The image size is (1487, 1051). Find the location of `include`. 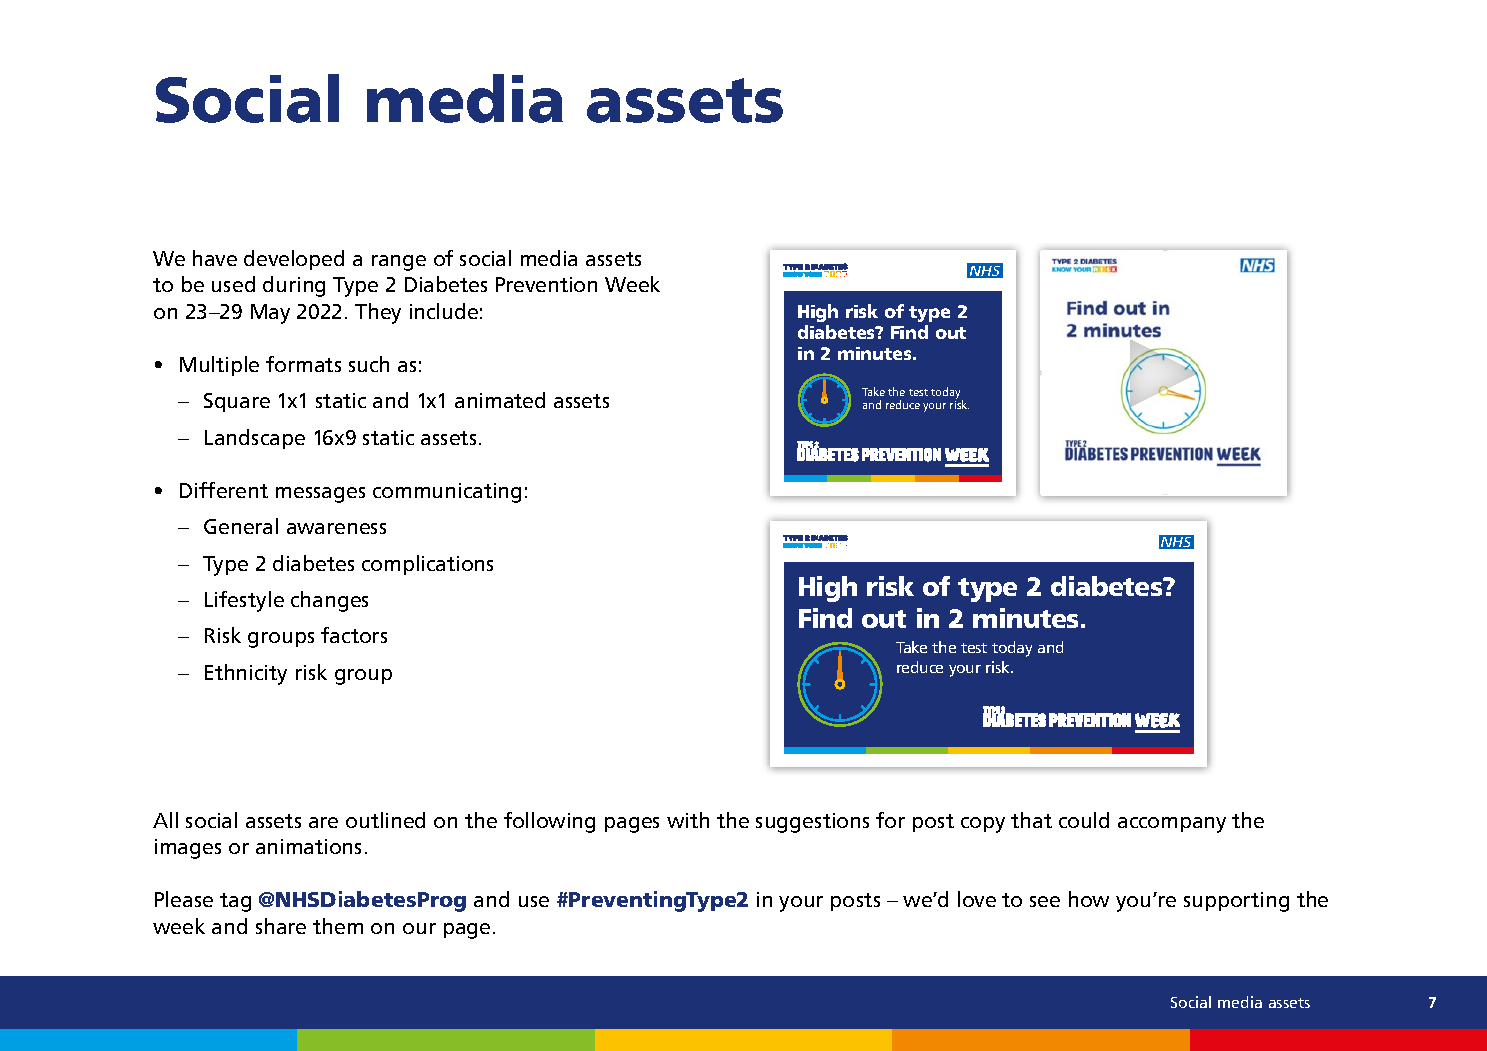

include is located at coordinates (444, 311).
